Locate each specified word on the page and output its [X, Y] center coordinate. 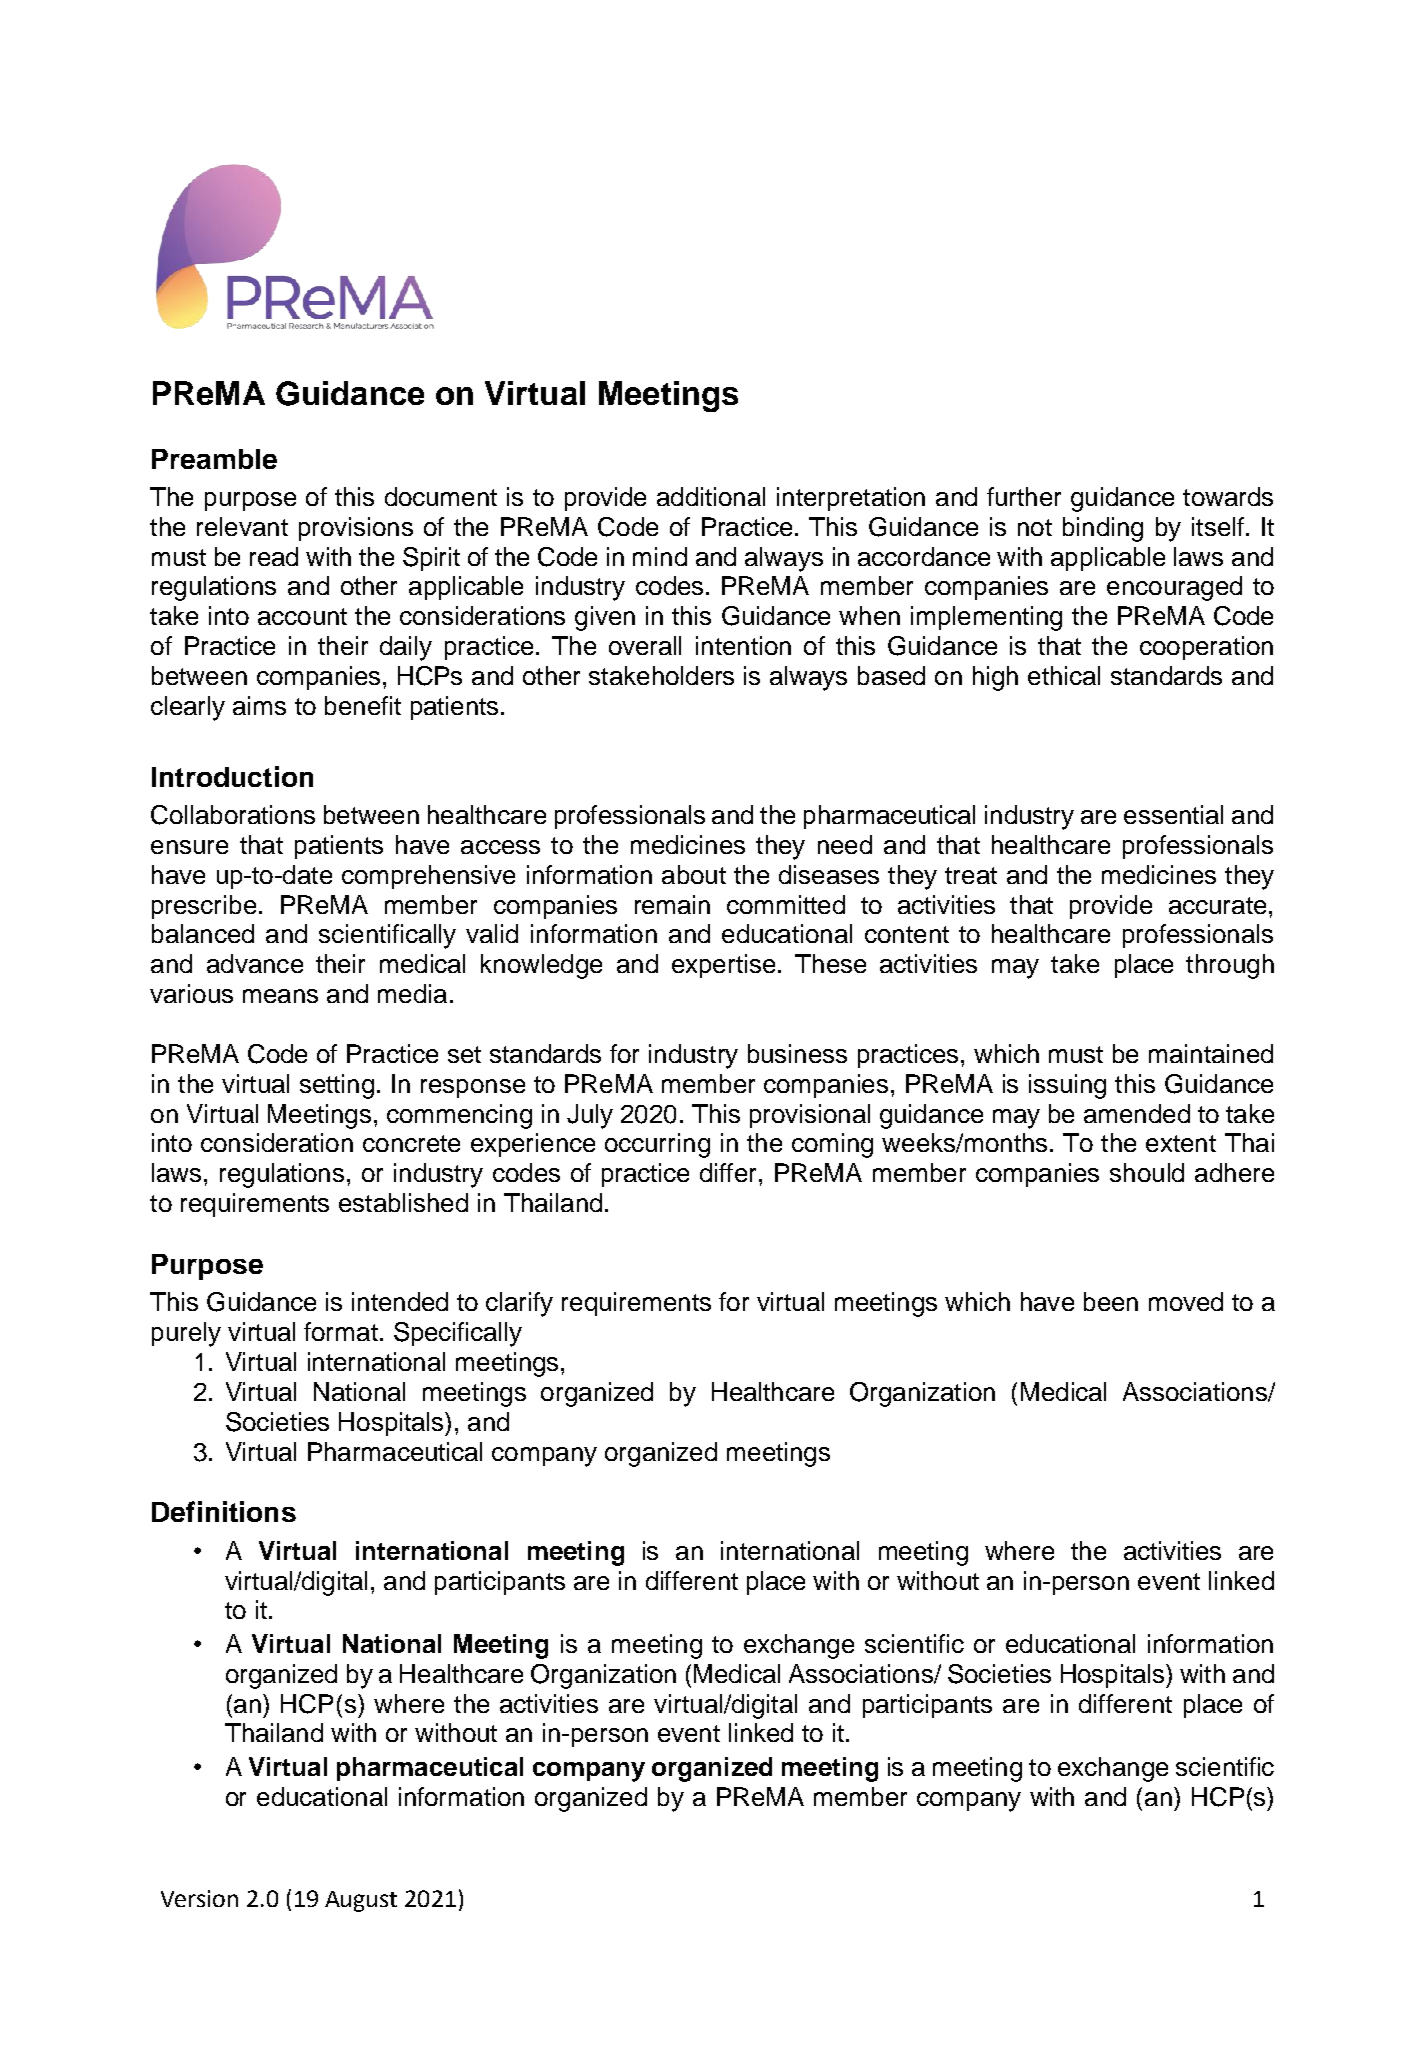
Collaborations [233, 815]
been [1111, 1301]
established [403, 1202]
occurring [657, 1145]
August [361, 1901]
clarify [519, 1304]
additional [711, 496]
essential [1173, 814]
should [1147, 1172]
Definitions [224, 1511]
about [694, 874]
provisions [356, 529]
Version [199, 1898]
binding [1103, 529]
